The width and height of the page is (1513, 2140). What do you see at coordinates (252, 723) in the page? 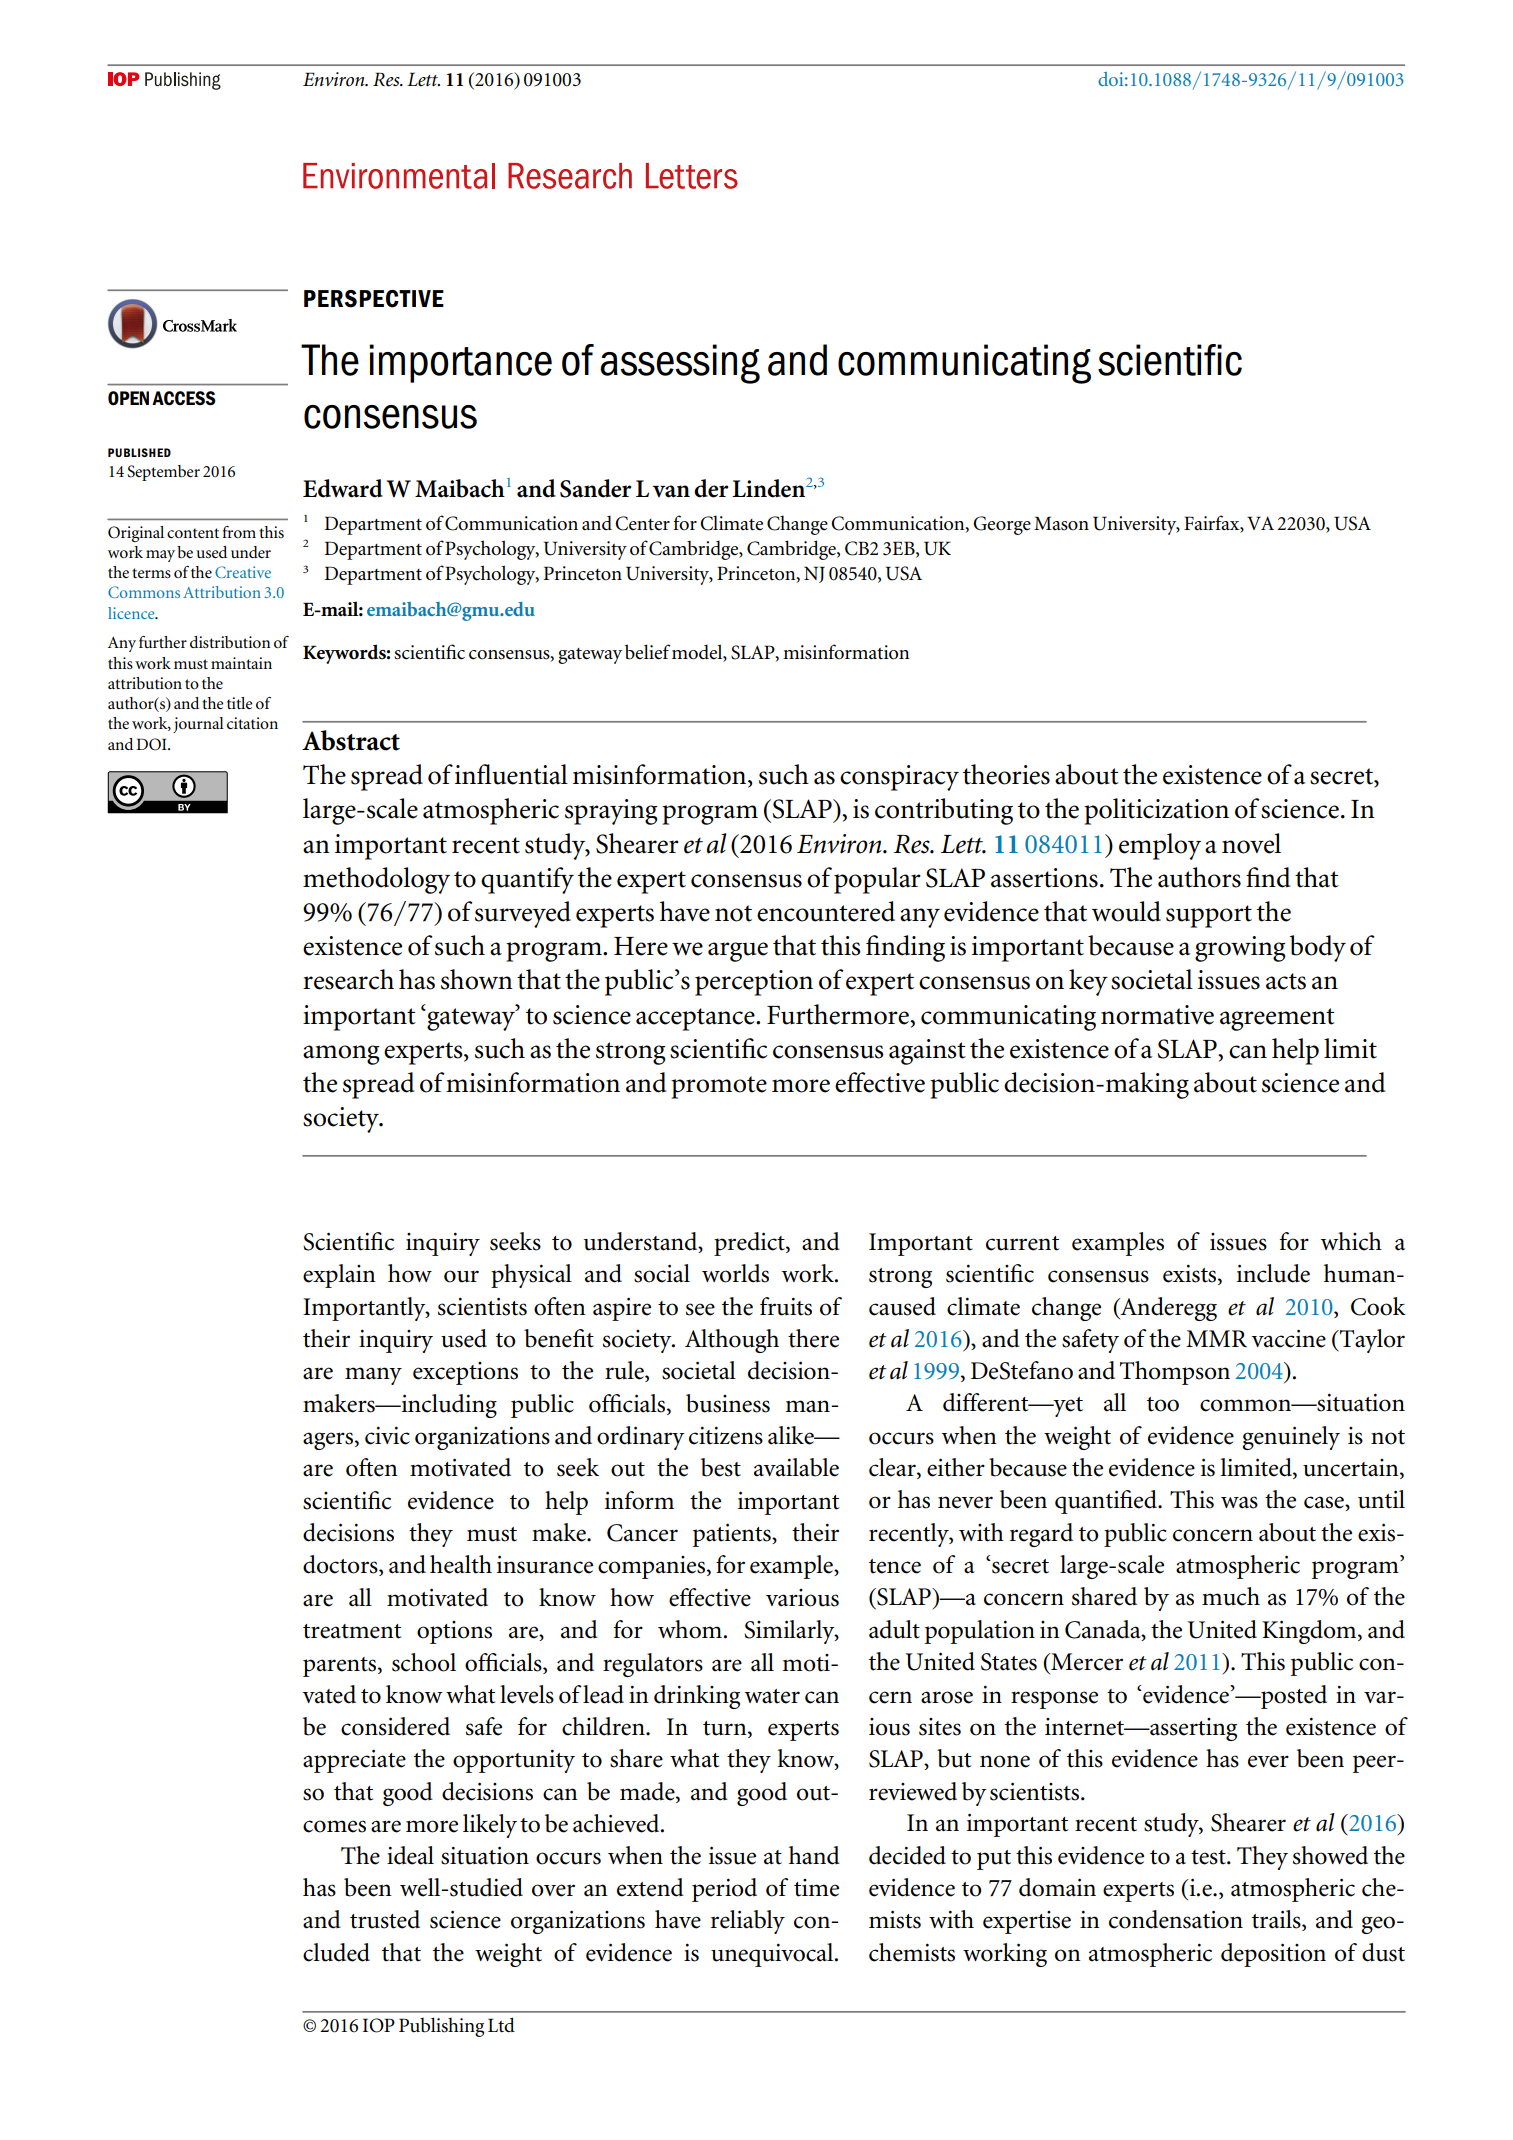
I see `citation` at bounding box center [252, 723].
